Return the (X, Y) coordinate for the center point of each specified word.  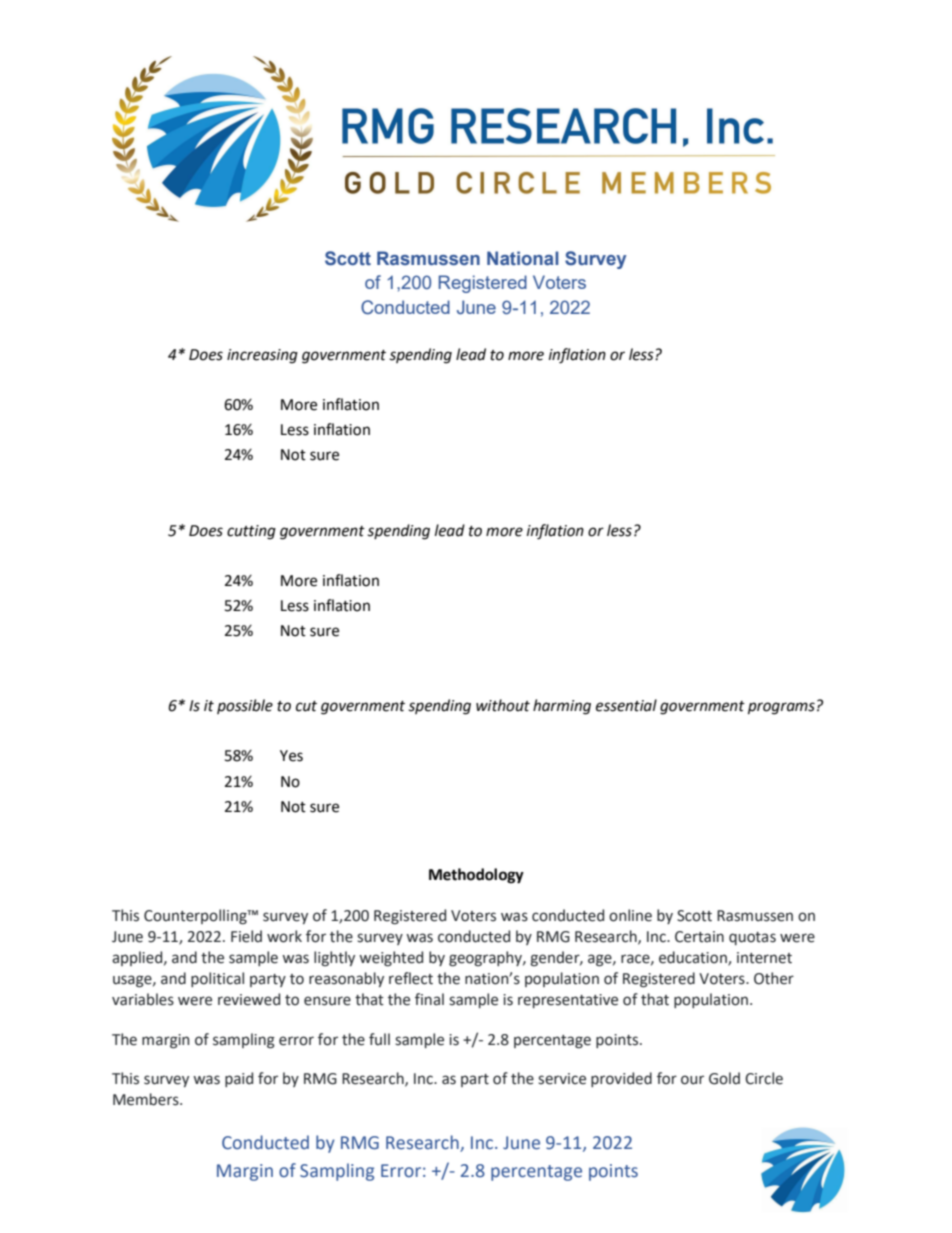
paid (239, 1079)
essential (626, 705)
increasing (262, 356)
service (562, 1079)
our (692, 1080)
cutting (251, 532)
